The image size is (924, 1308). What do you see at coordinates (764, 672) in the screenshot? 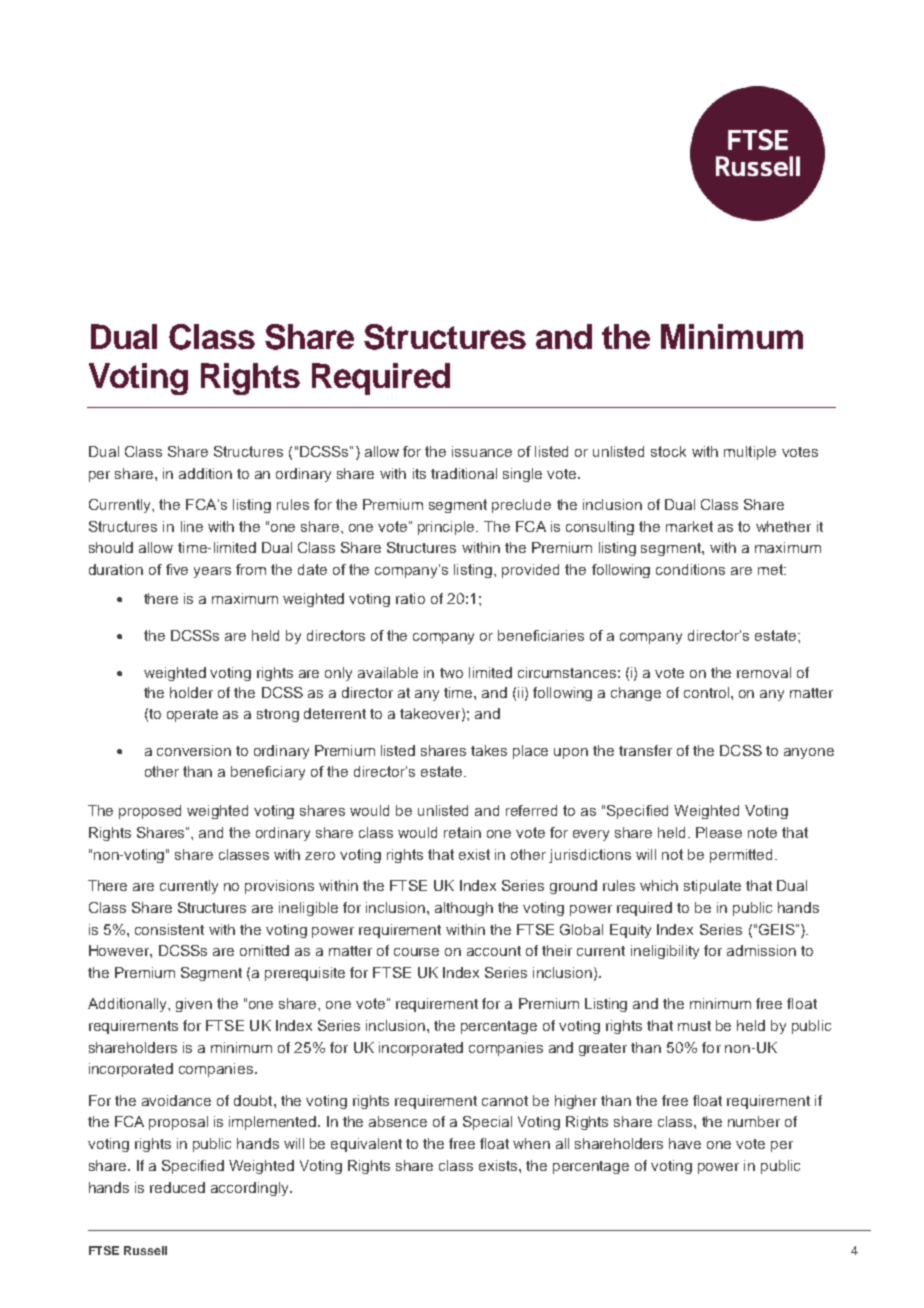
I see `removal` at bounding box center [764, 672].
